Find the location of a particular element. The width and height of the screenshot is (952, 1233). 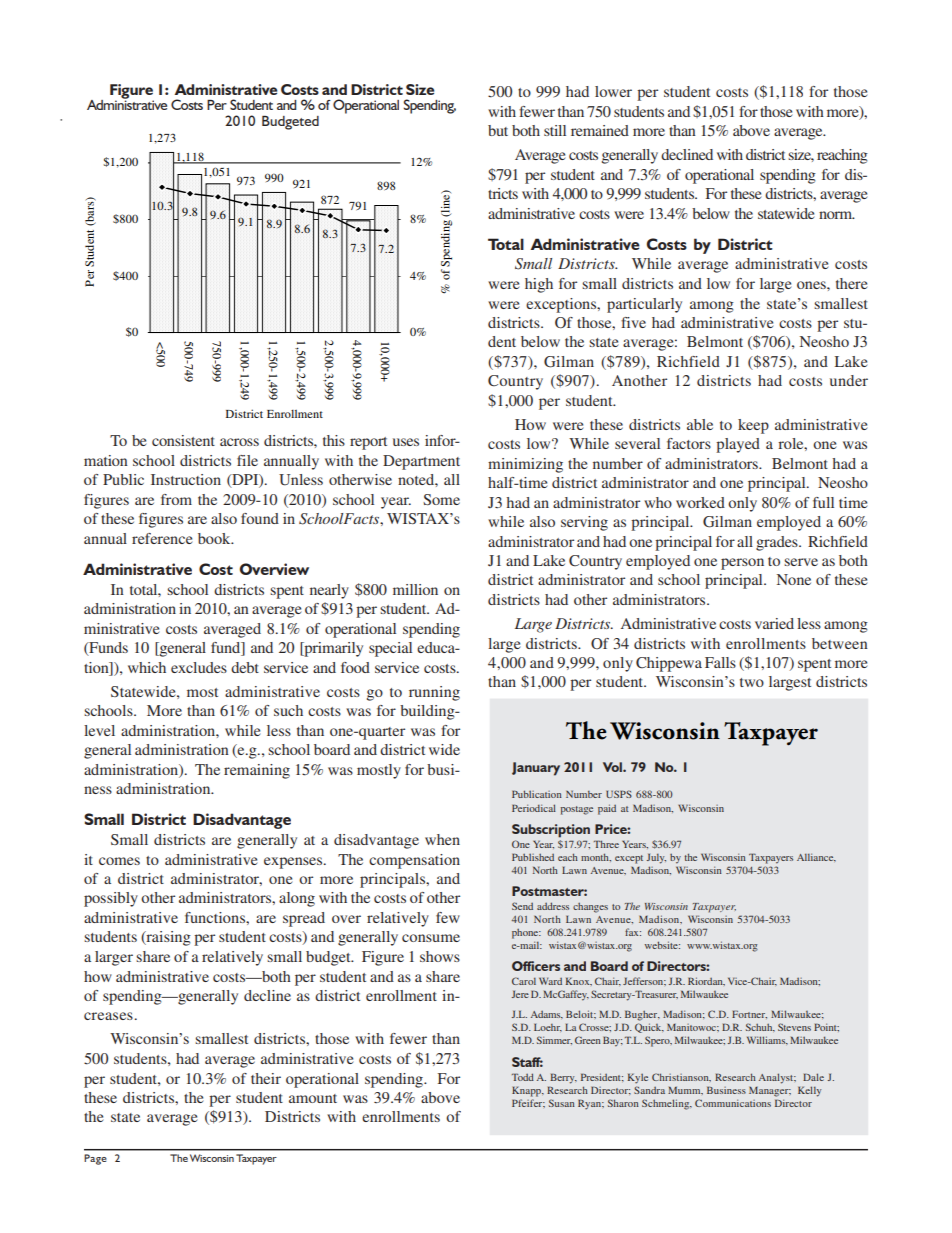

Page is located at coordinates (95, 1159).
